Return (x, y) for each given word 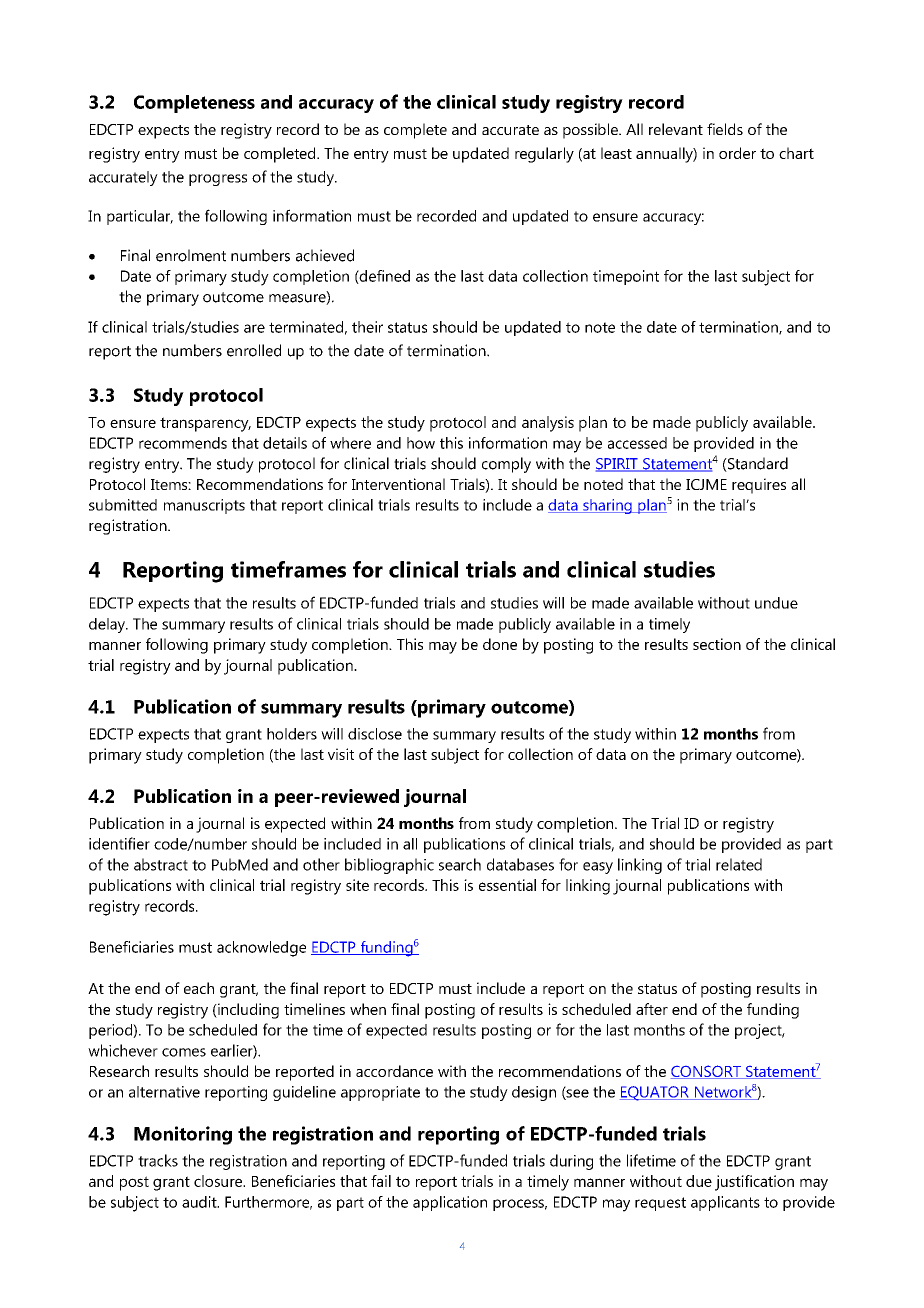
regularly (544, 155)
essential (507, 885)
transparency (205, 424)
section (717, 644)
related (739, 864)
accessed (637, 443)
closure (219, 1181)
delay (108, 625)
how (421, 443)
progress (218, 180)
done (500, 644)
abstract (161, 864)
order (737, 153)
